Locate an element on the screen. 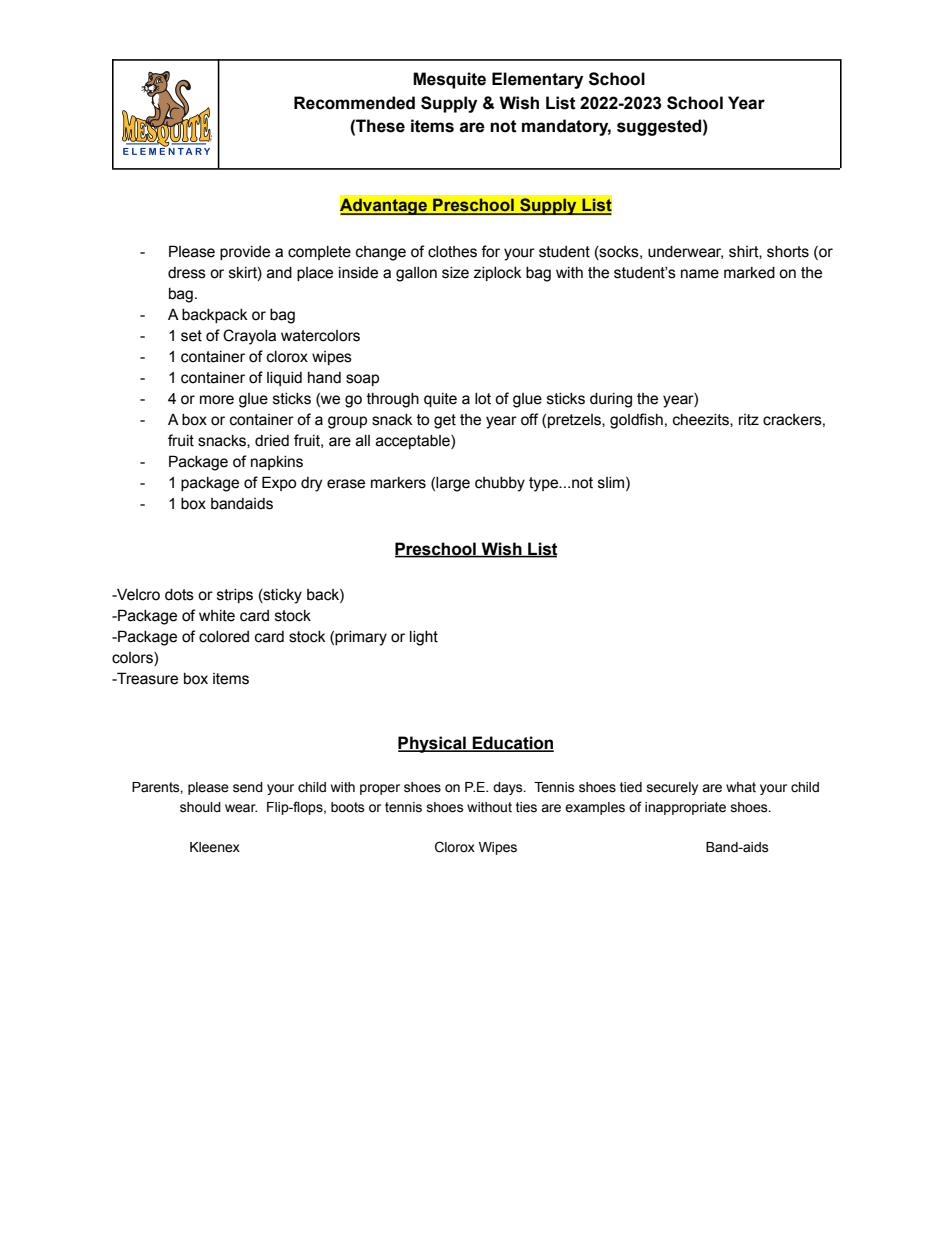  chubby is located at coordinates (500, 484).
